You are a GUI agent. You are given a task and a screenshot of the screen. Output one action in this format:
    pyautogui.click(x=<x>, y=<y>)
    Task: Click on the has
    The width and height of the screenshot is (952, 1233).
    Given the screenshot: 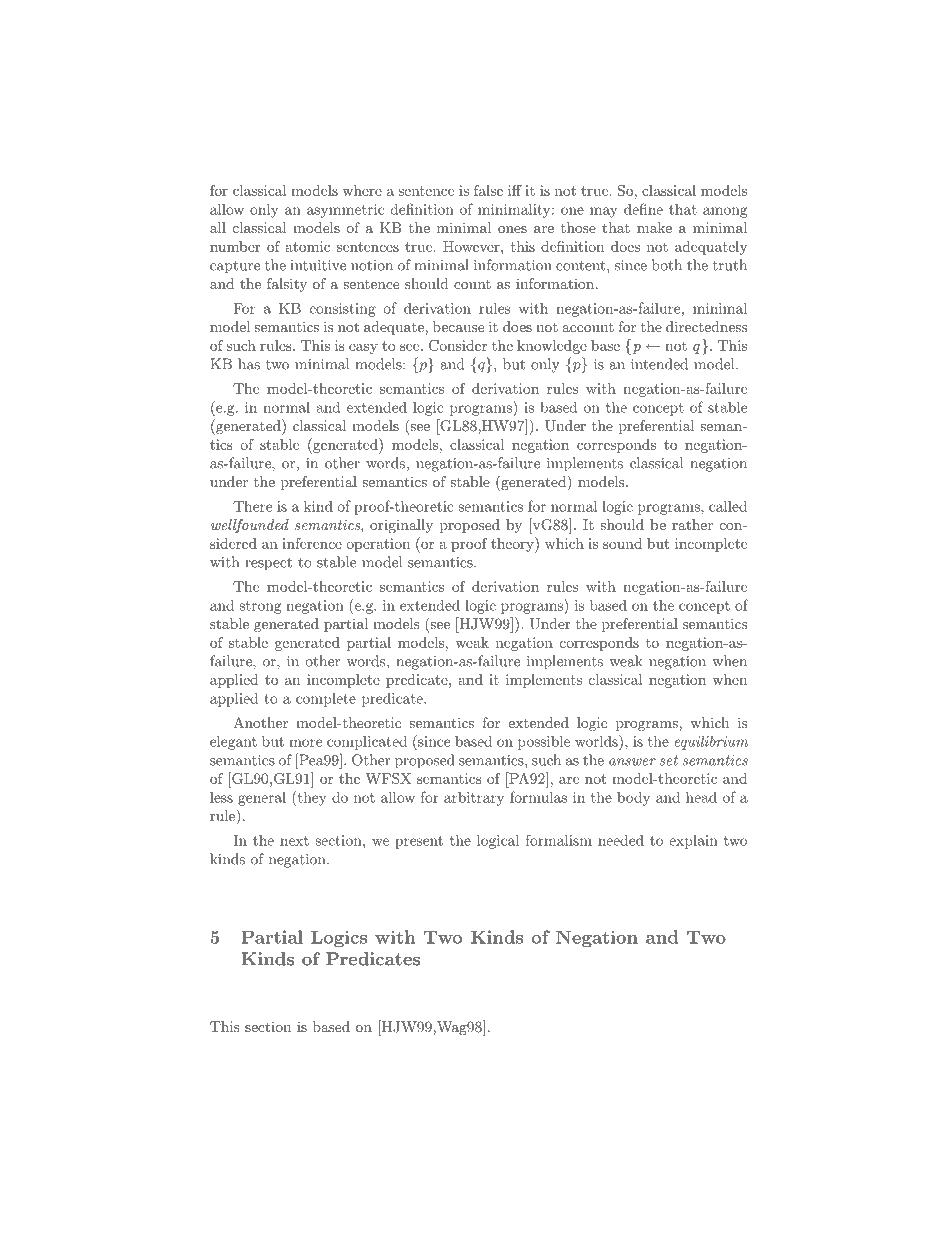 What is the action you would take?
    pyautogui.click(x=249, y=364)
